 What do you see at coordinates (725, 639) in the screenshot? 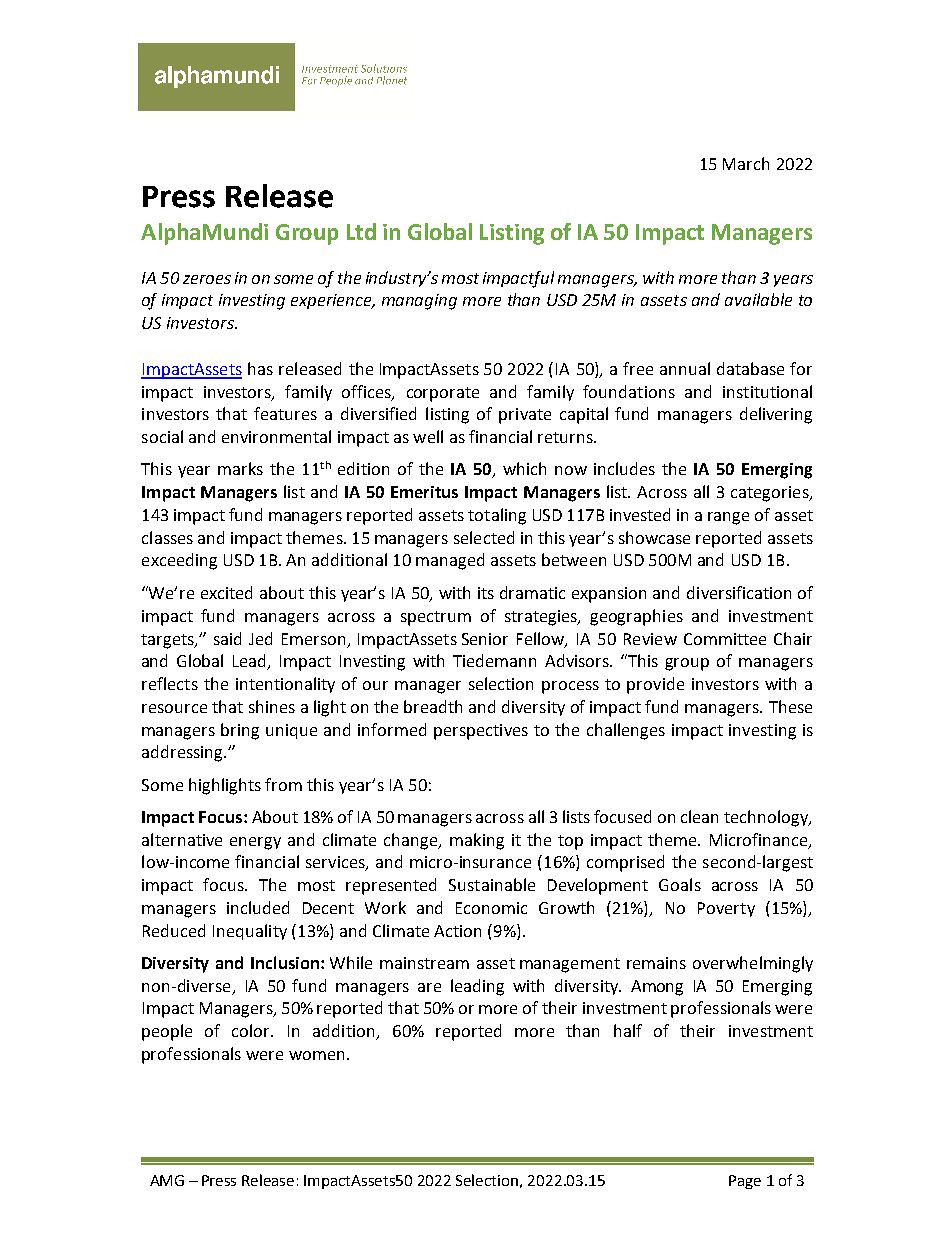
I see `Committee` at bounding box center [725, 639].
